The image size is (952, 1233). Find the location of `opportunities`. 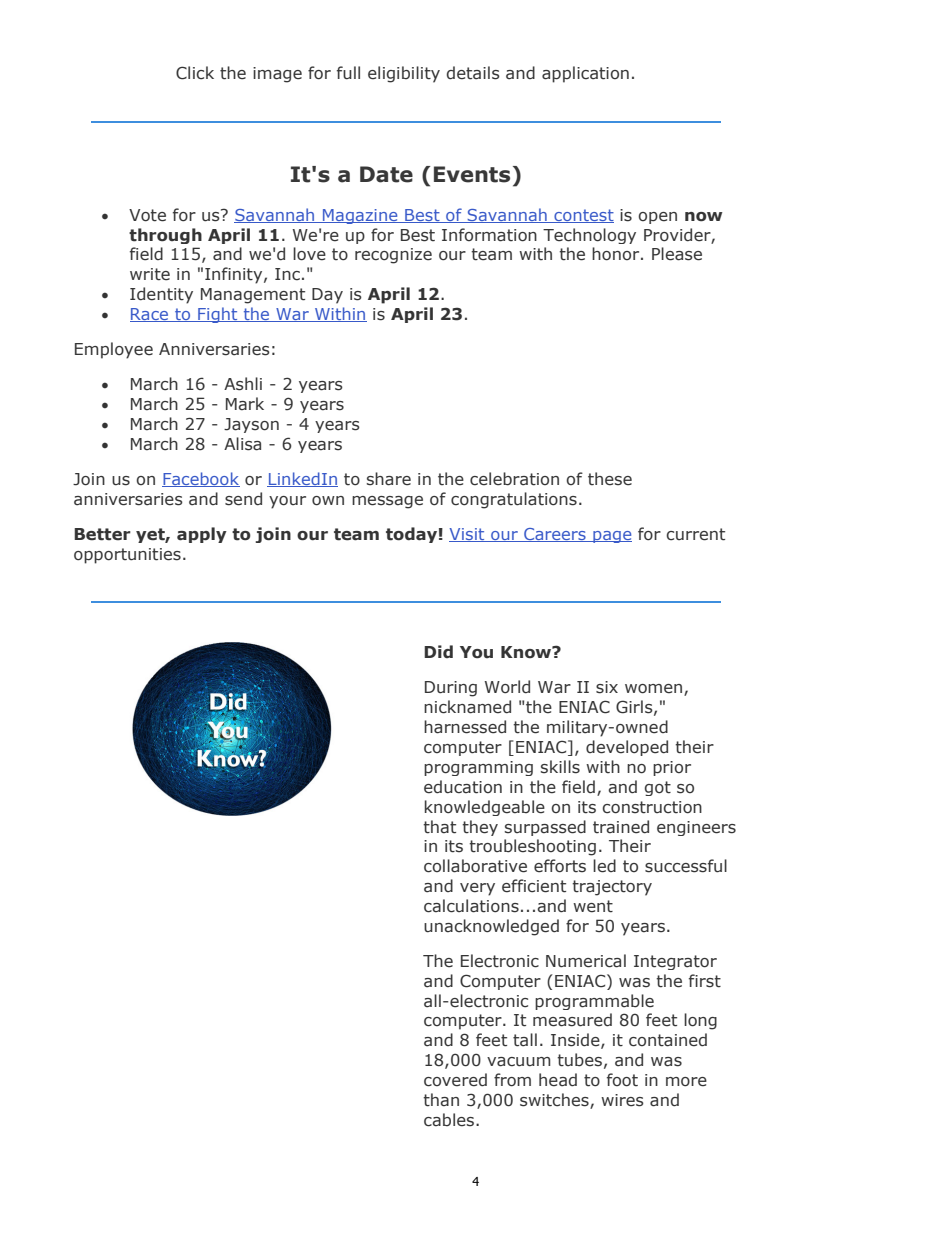

opportunities is located at coordinates (127, 556).
